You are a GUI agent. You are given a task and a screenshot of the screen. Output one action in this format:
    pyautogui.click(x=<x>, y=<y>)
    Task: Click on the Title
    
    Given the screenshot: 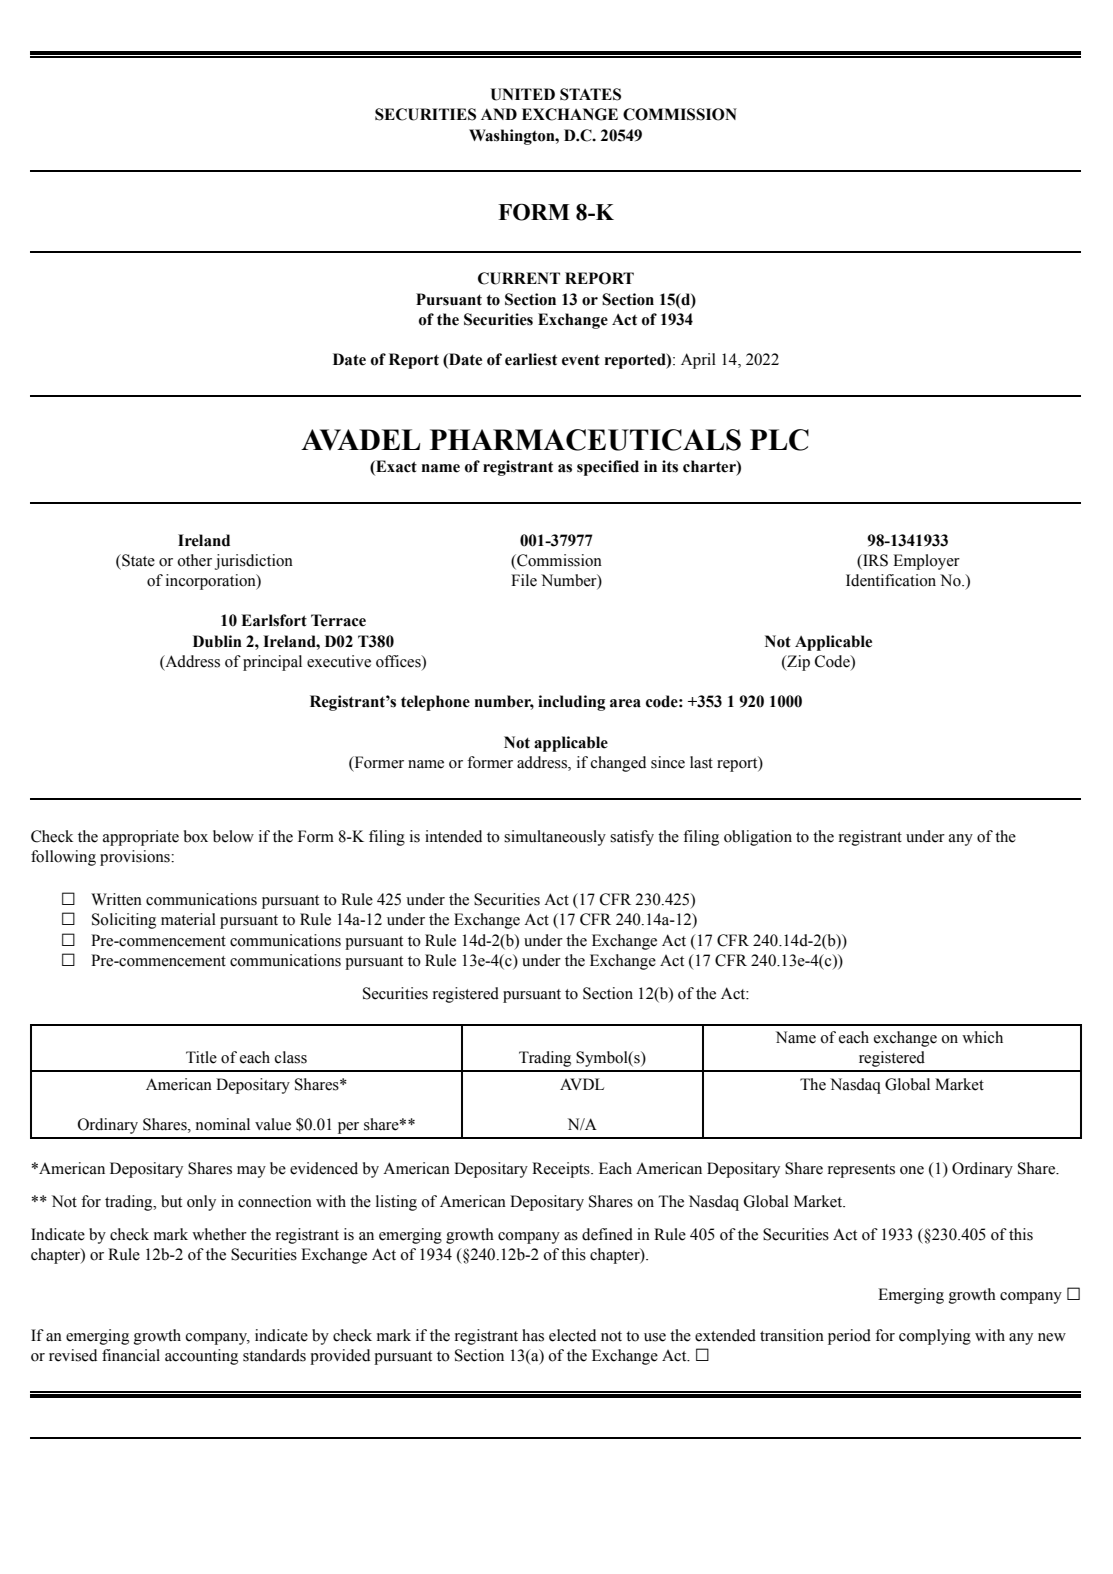 What is the action you would take?
    pyautogui.click(x=201, y=1057)
